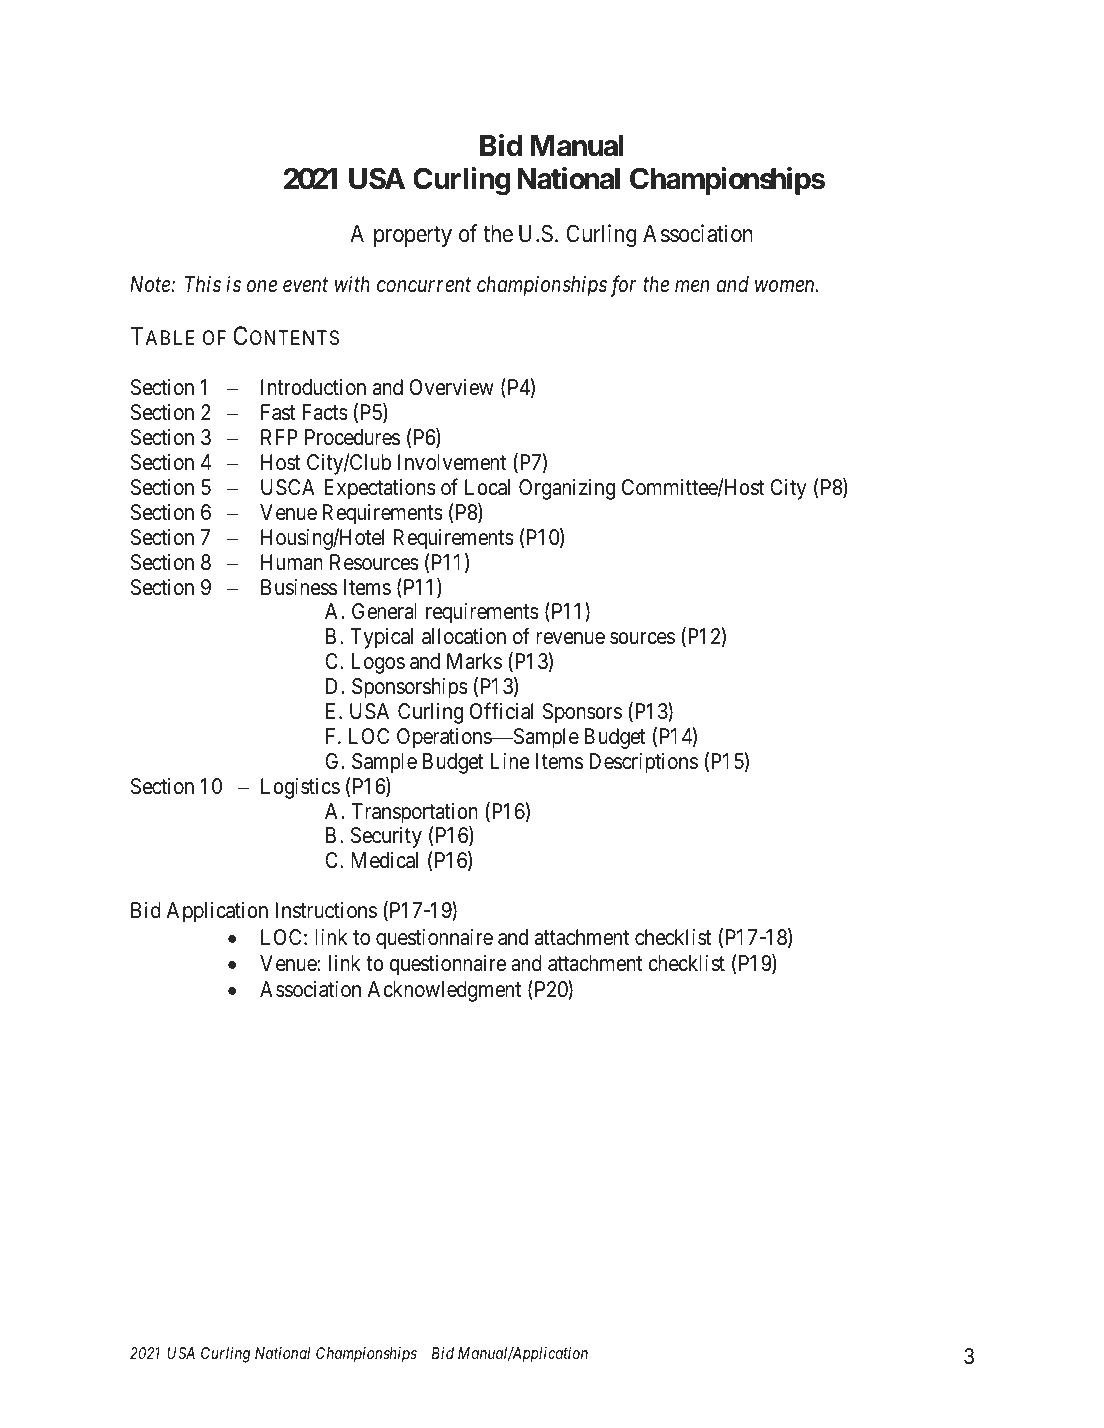  I want to click on Official, so click(501, 711).
